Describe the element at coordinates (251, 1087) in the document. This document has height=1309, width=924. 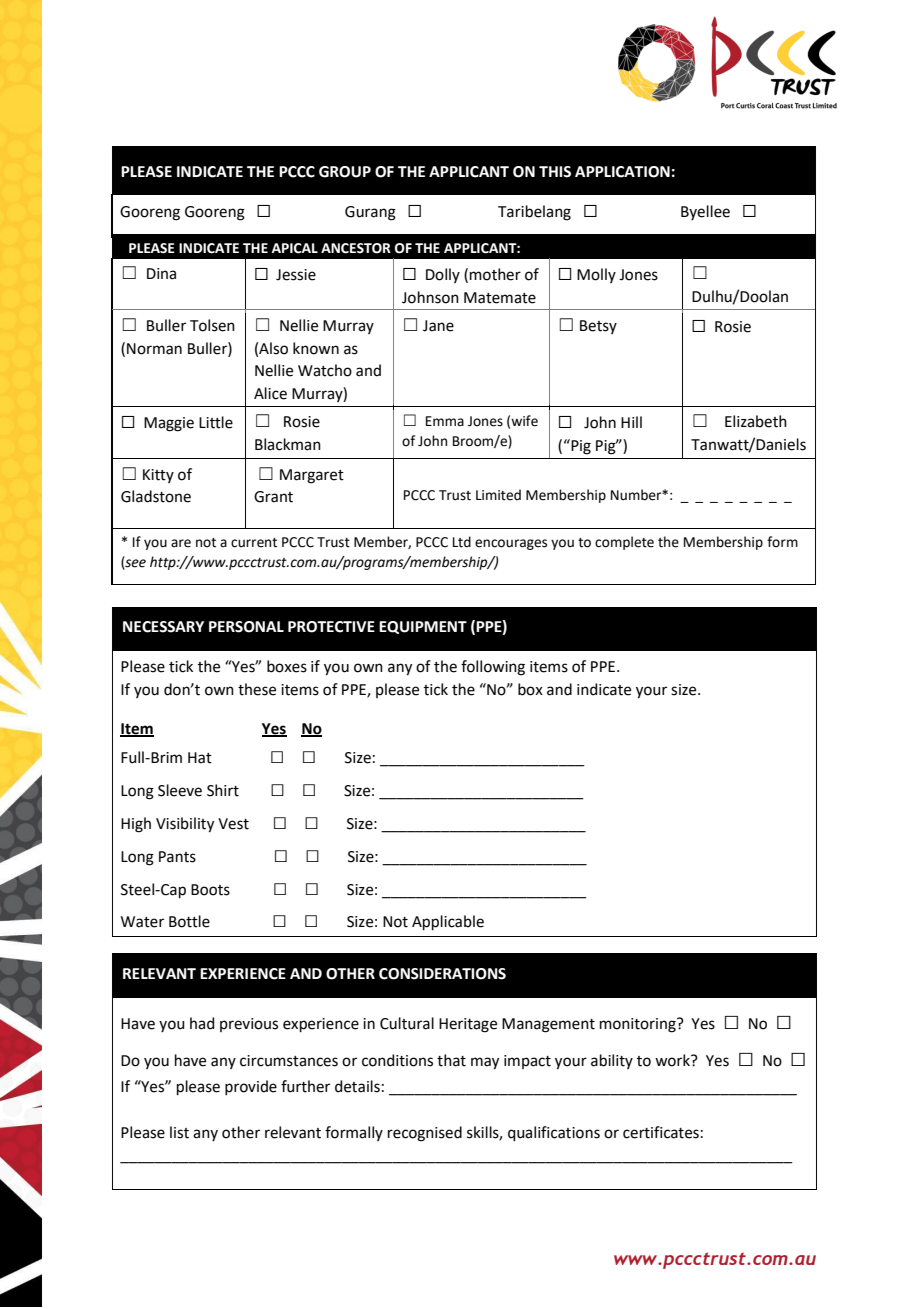
I see `provide` at that location.
